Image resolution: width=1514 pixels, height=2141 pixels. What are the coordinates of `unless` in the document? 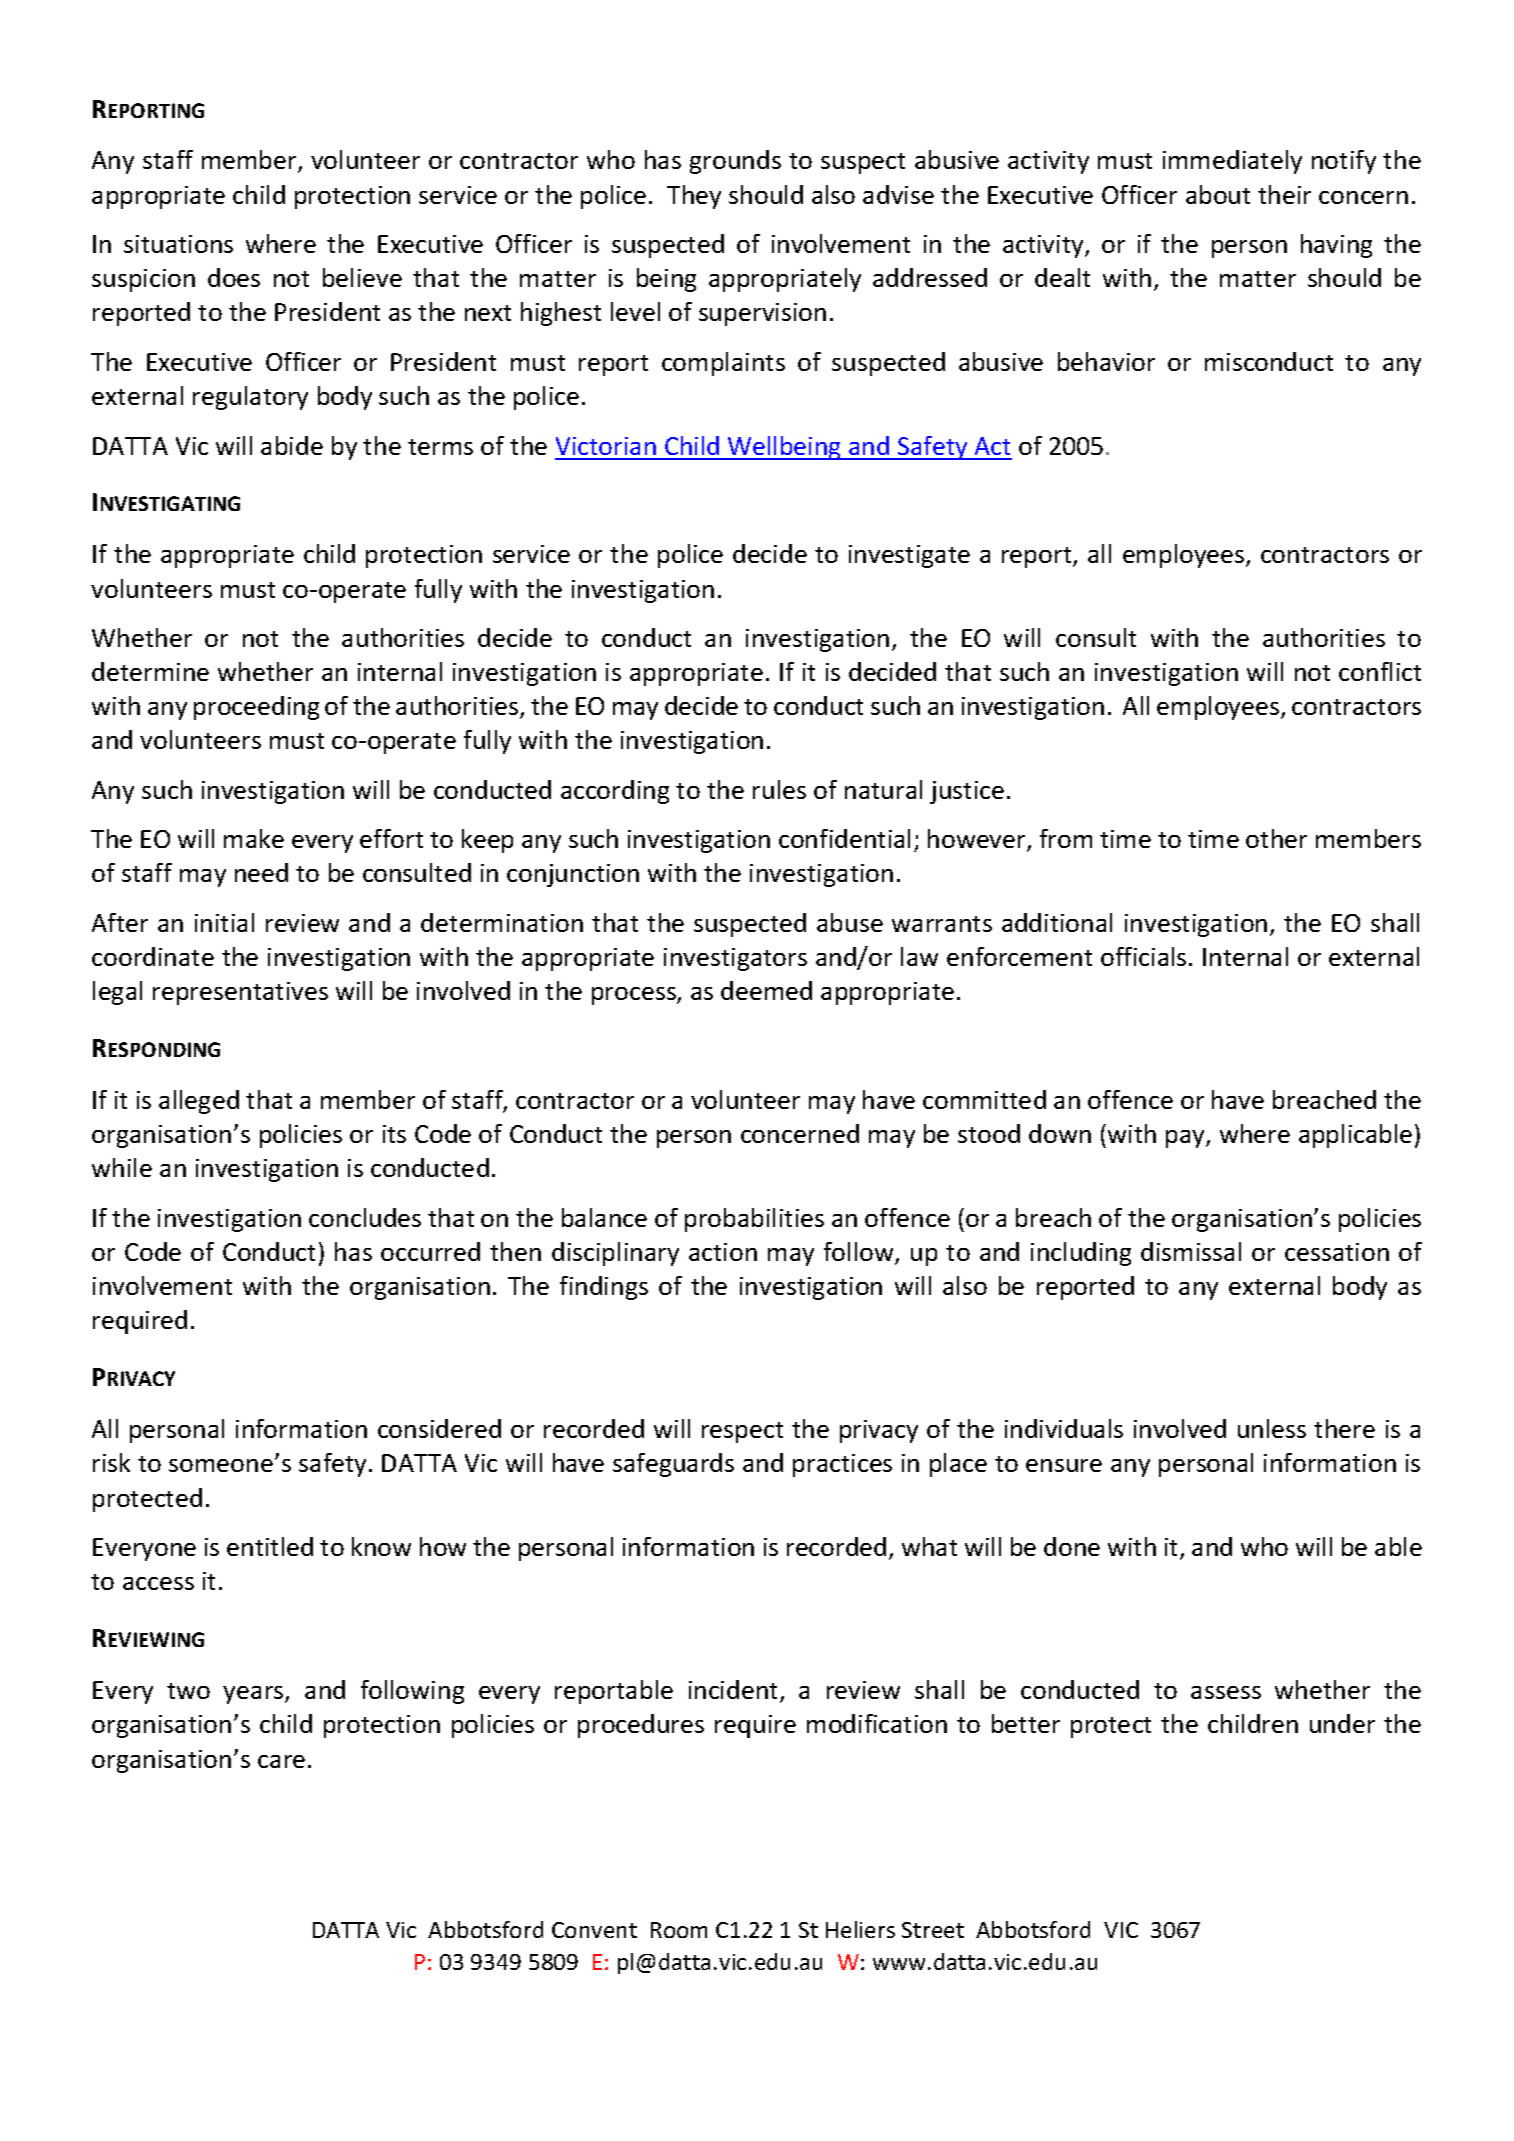 It's located at (1272, 1428).
